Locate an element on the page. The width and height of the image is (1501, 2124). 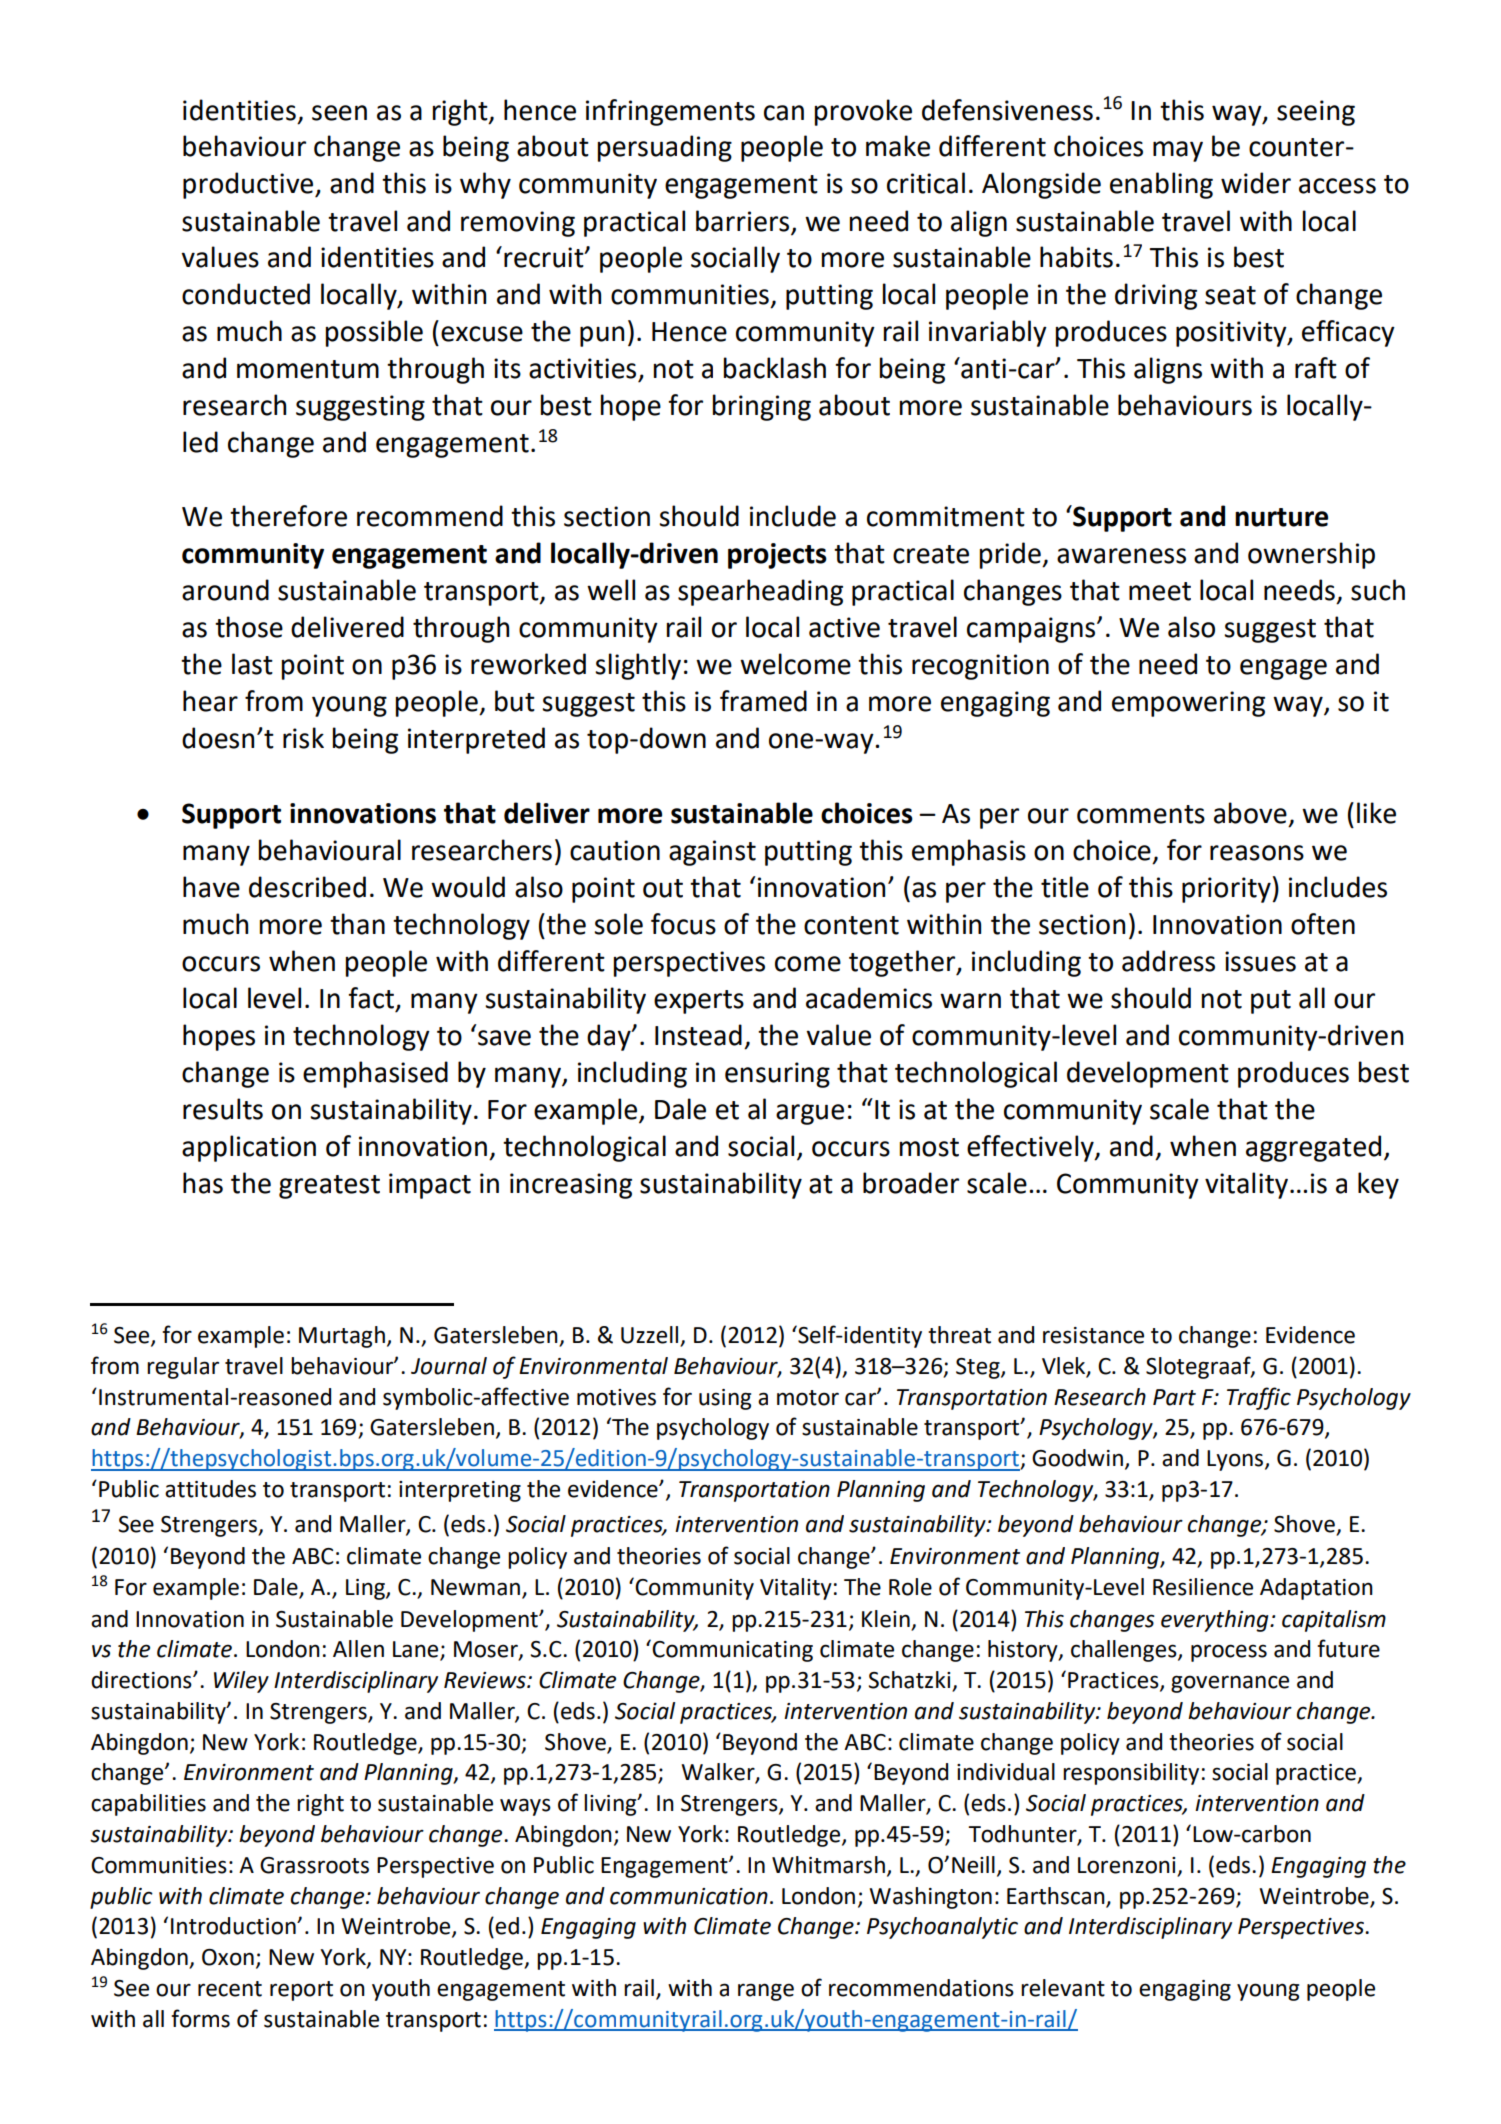
framed is located at coordinates (763, 701).
